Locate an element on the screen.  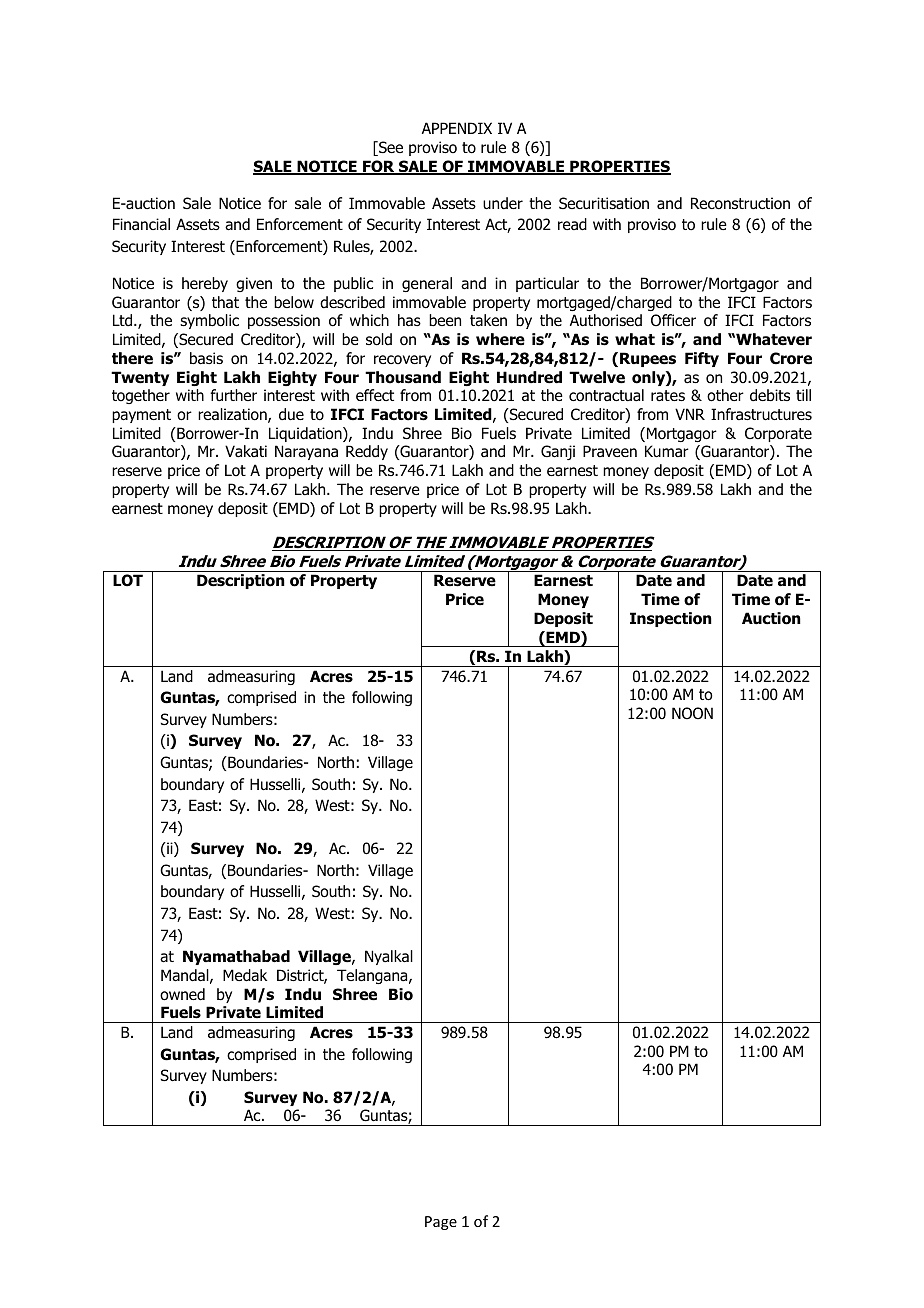
further is located at coordinates (233, 395).
